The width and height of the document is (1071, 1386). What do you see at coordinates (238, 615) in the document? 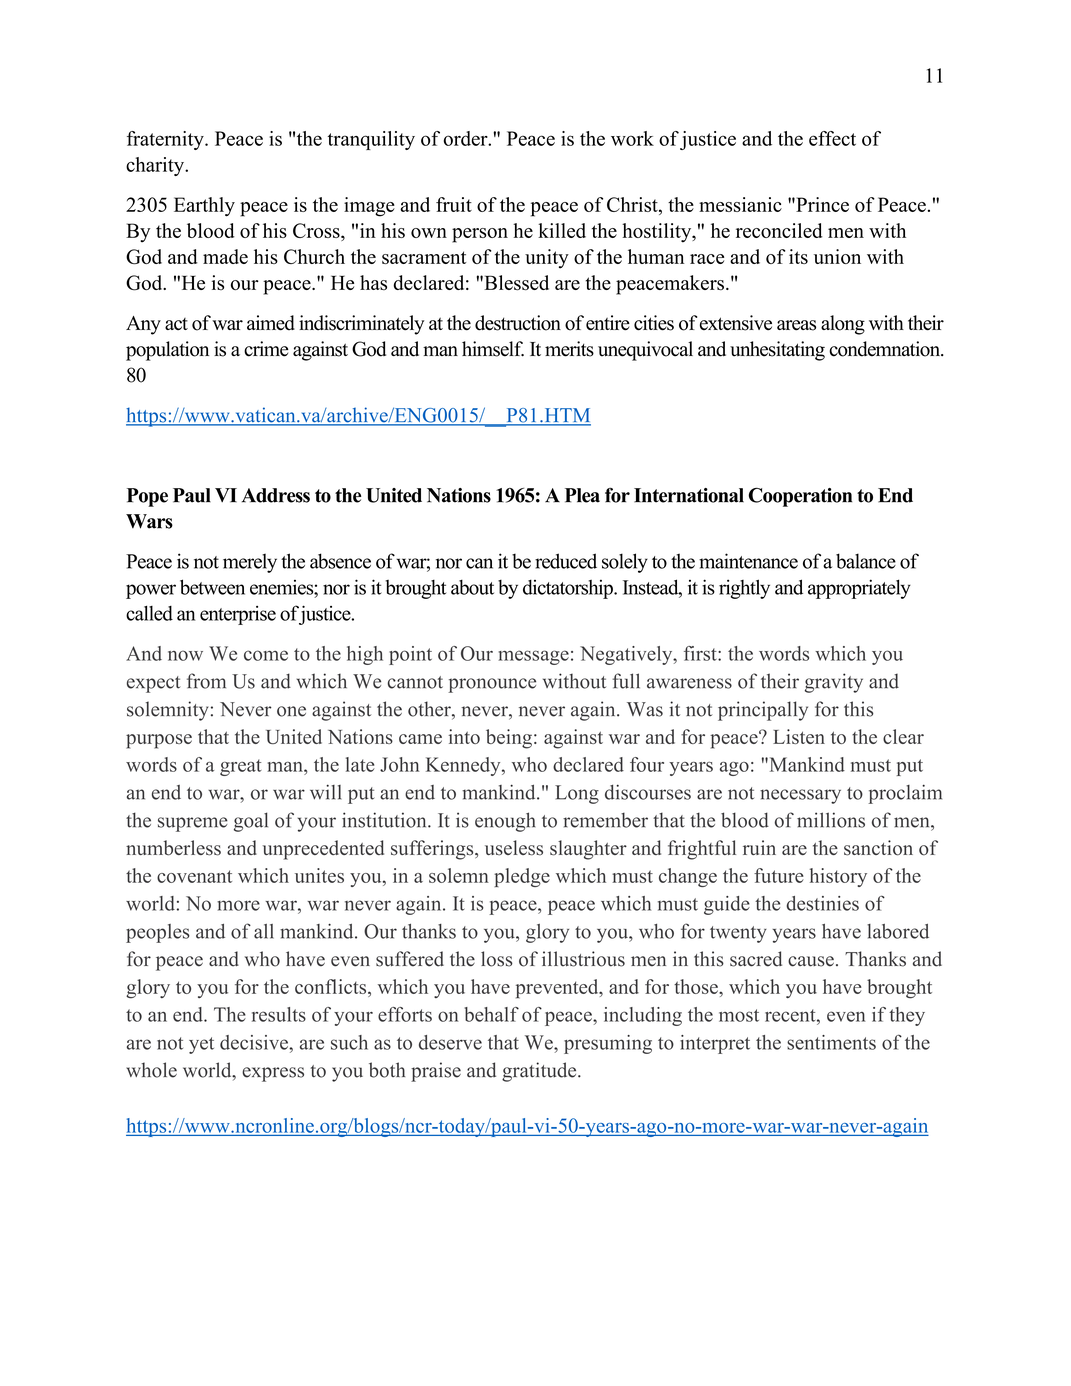
I see `enterprise` at bounding box center [238, 615].
